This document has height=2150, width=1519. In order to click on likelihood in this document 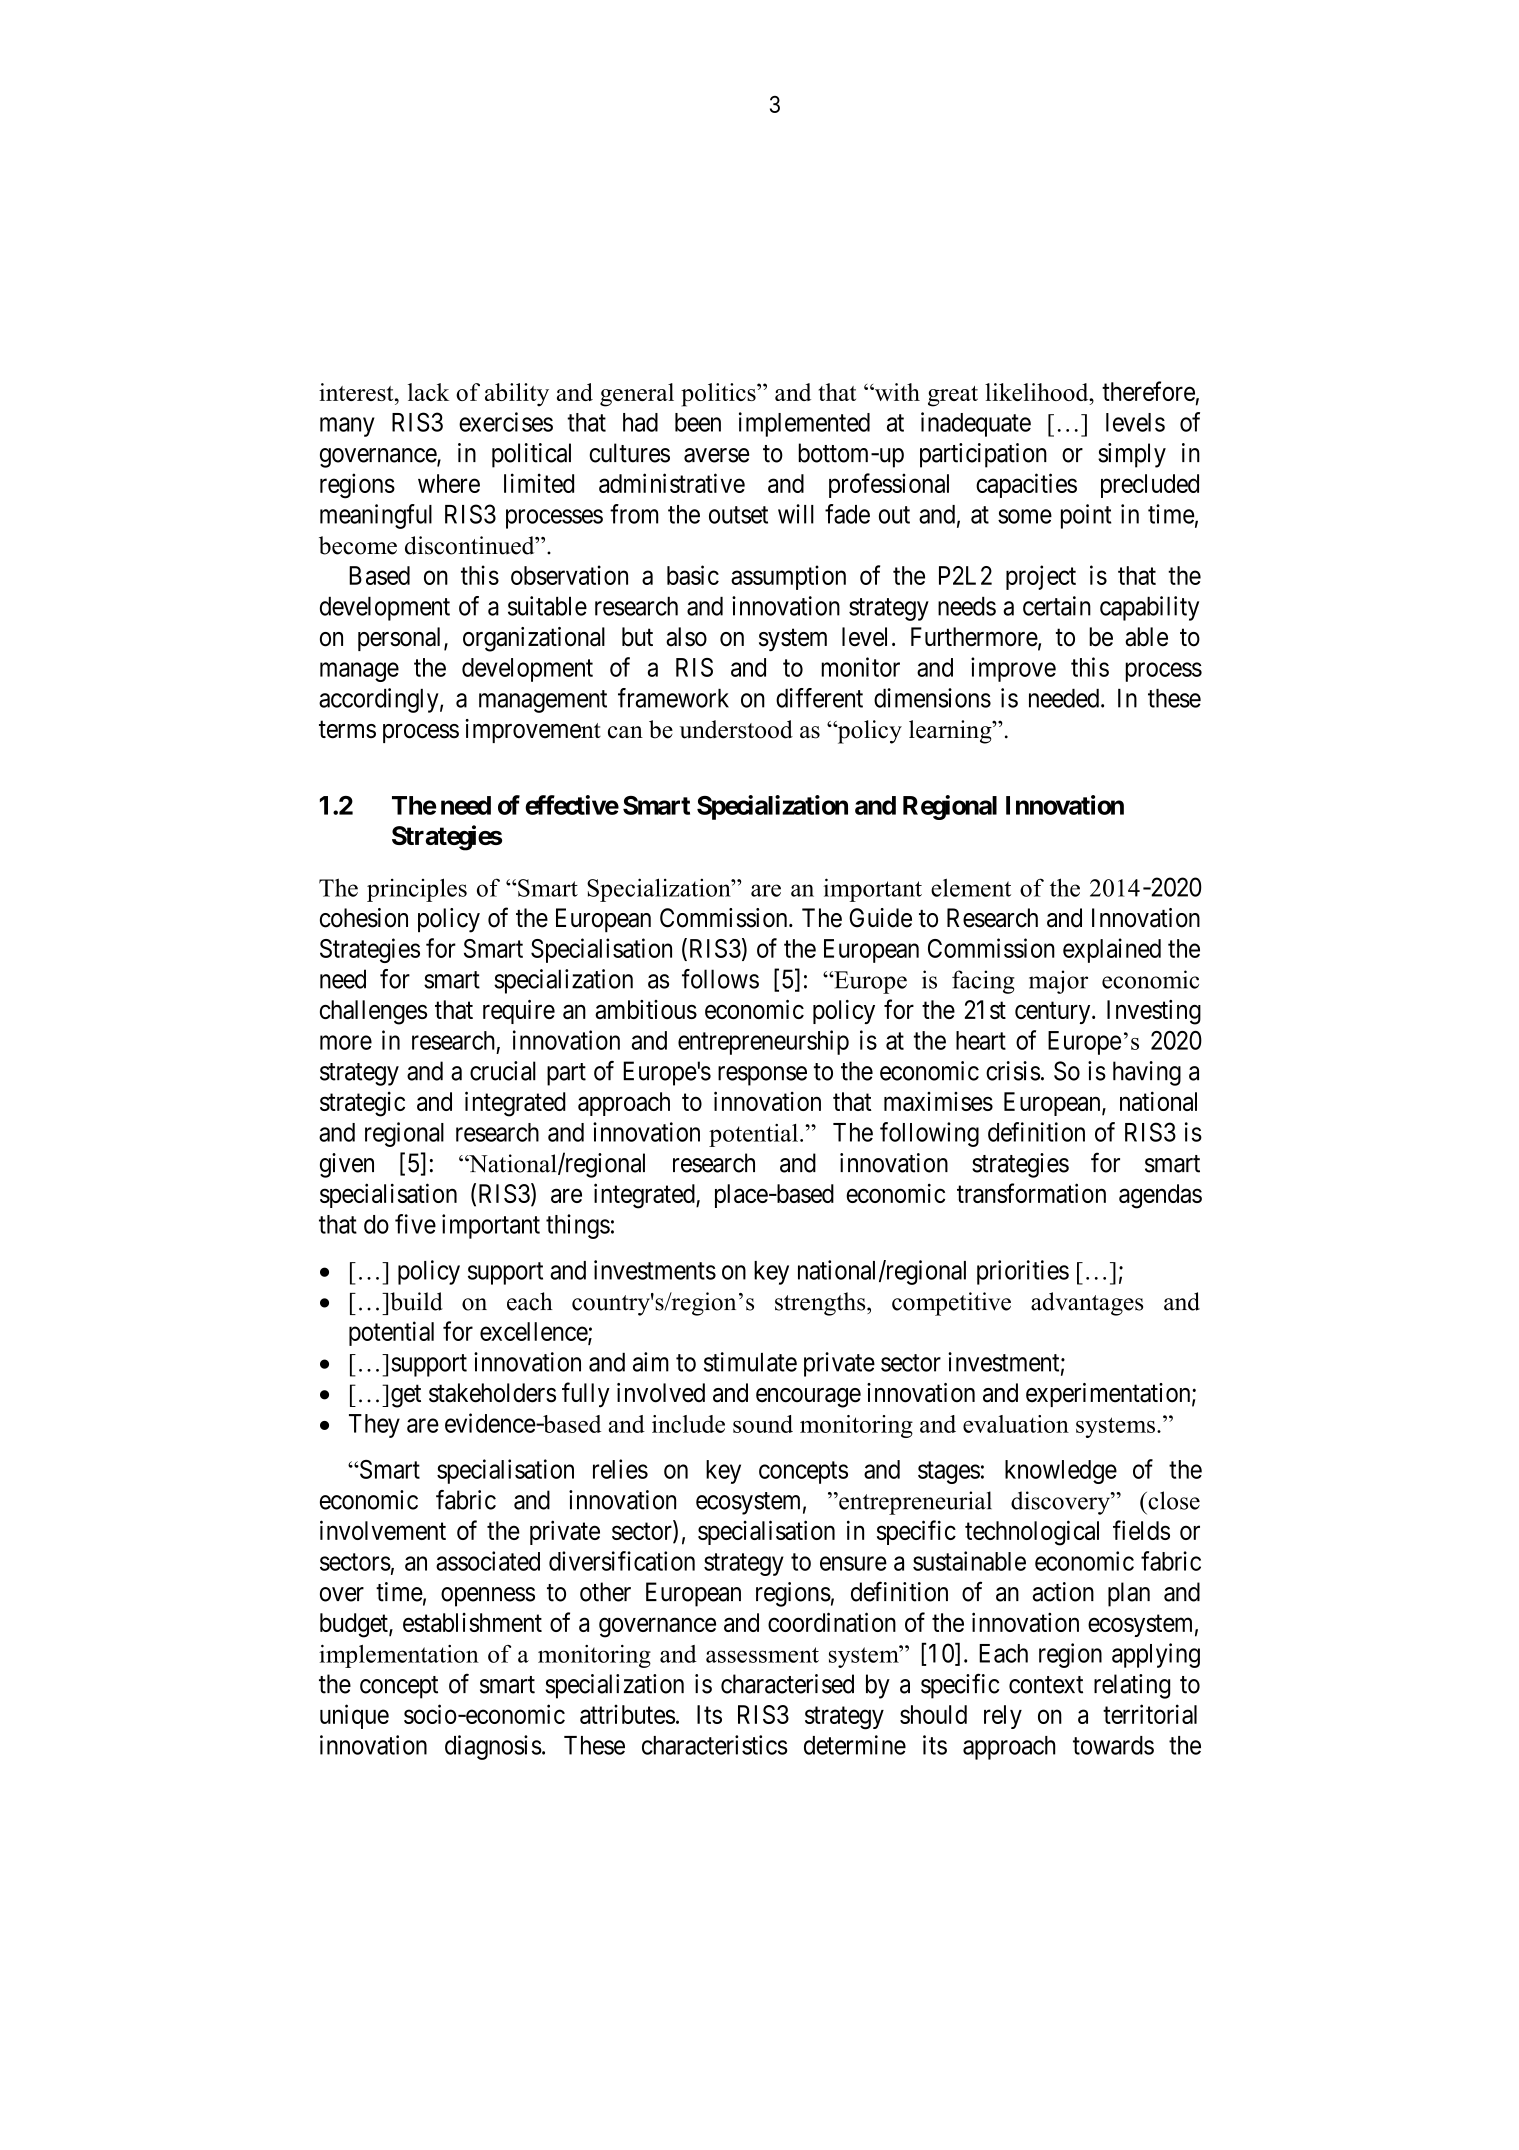, I will do `click(1038, 392)`.
